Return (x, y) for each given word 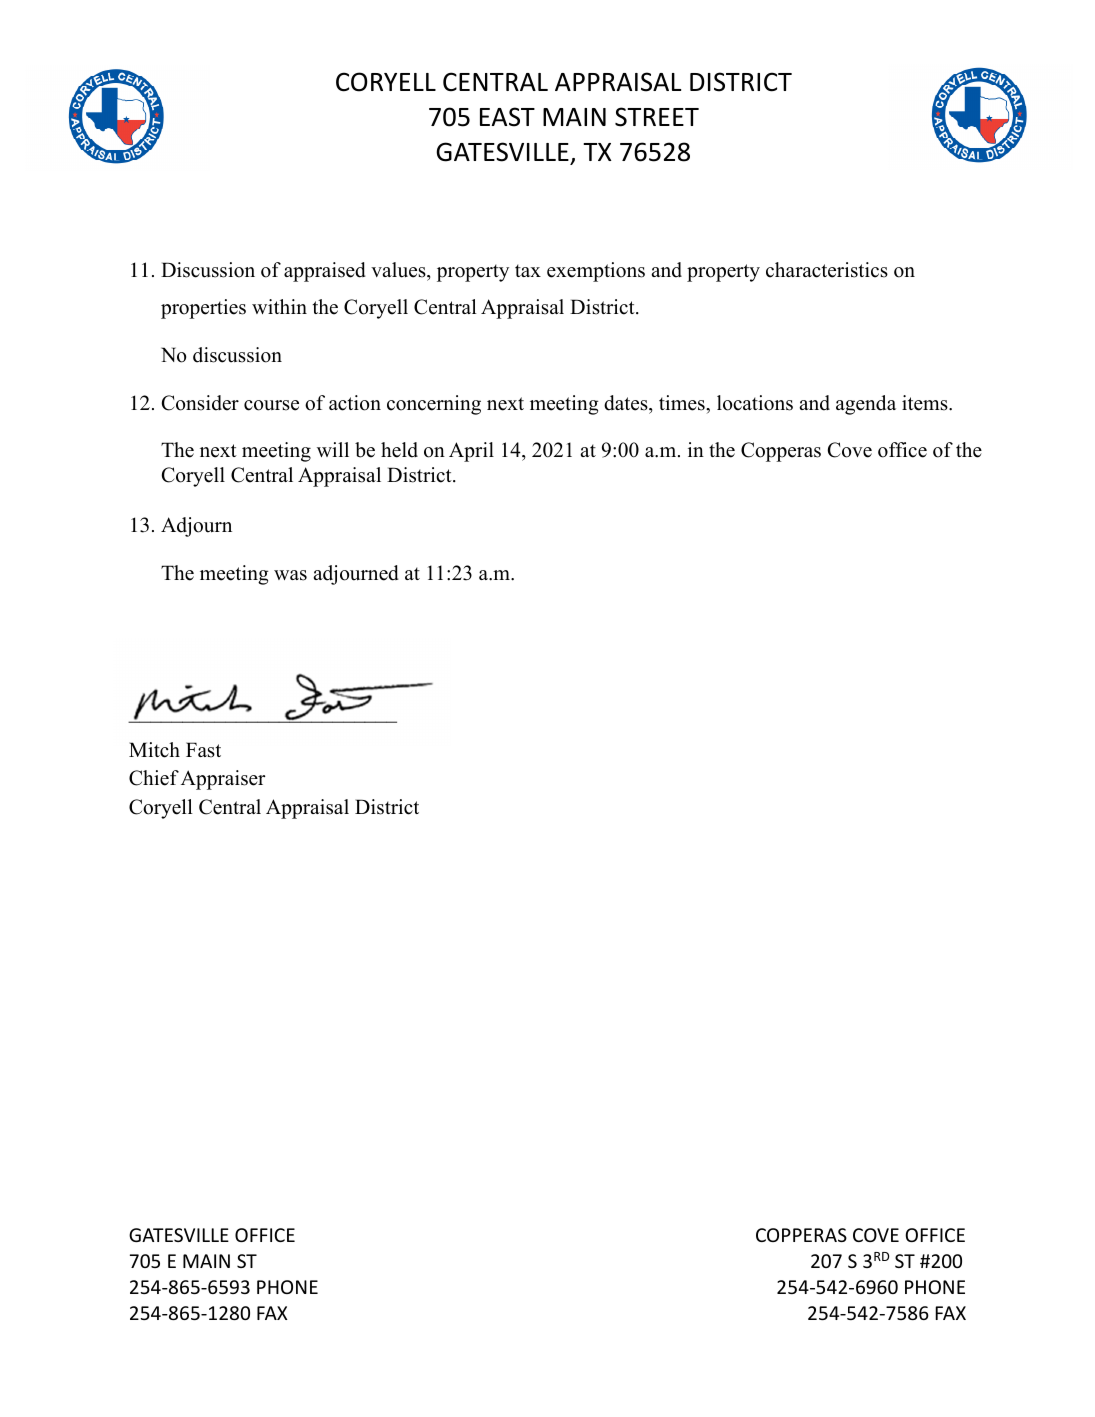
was (290, 575)
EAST (507, 117)
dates (627, 403)
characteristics (827, 270)
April (471, 452)
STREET (657, 117)
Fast (203, 750)
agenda (866, 405)
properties (203, 309)
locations (755, 403)
